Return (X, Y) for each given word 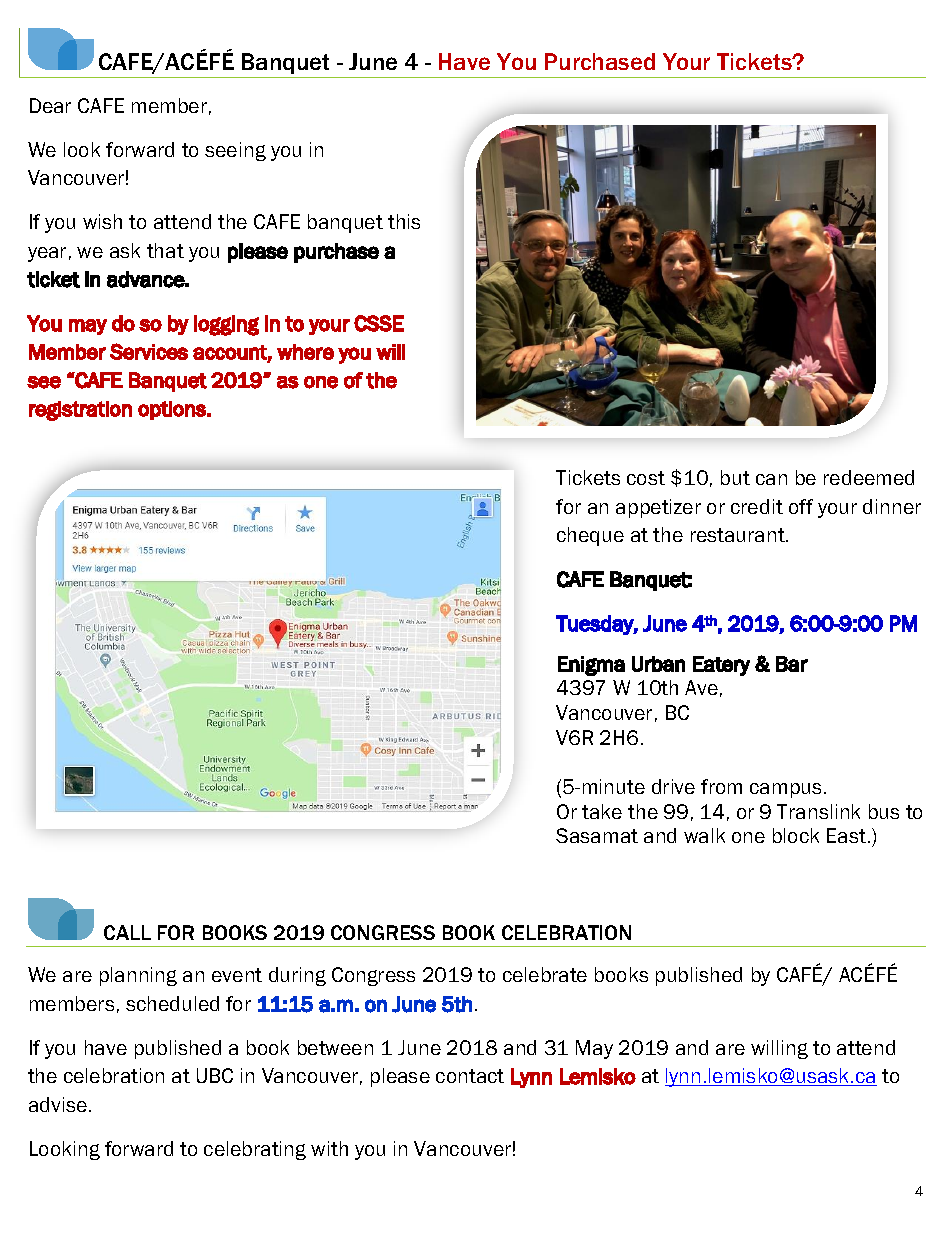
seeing (235, 151)
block (796, 835)
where (305, 352)
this (404, 221)
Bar (792, 664)
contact (470, 1076)
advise (58, 1104)
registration (80, 411)
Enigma (591, 666)
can (771, 479)
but (735, 477)
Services (149, 351)
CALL (127, 932)
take (602, 811)
